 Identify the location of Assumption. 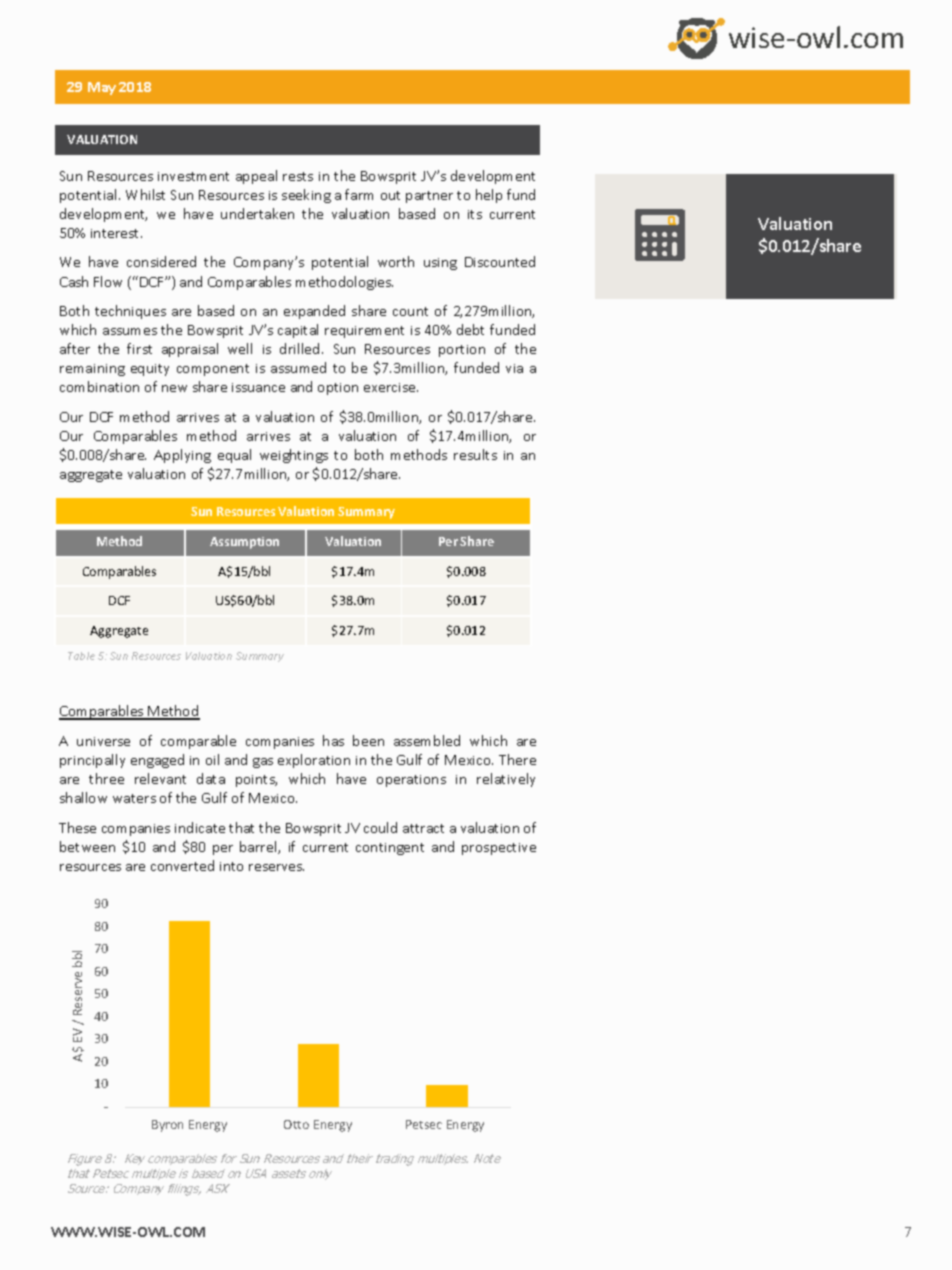
(244, 543).
